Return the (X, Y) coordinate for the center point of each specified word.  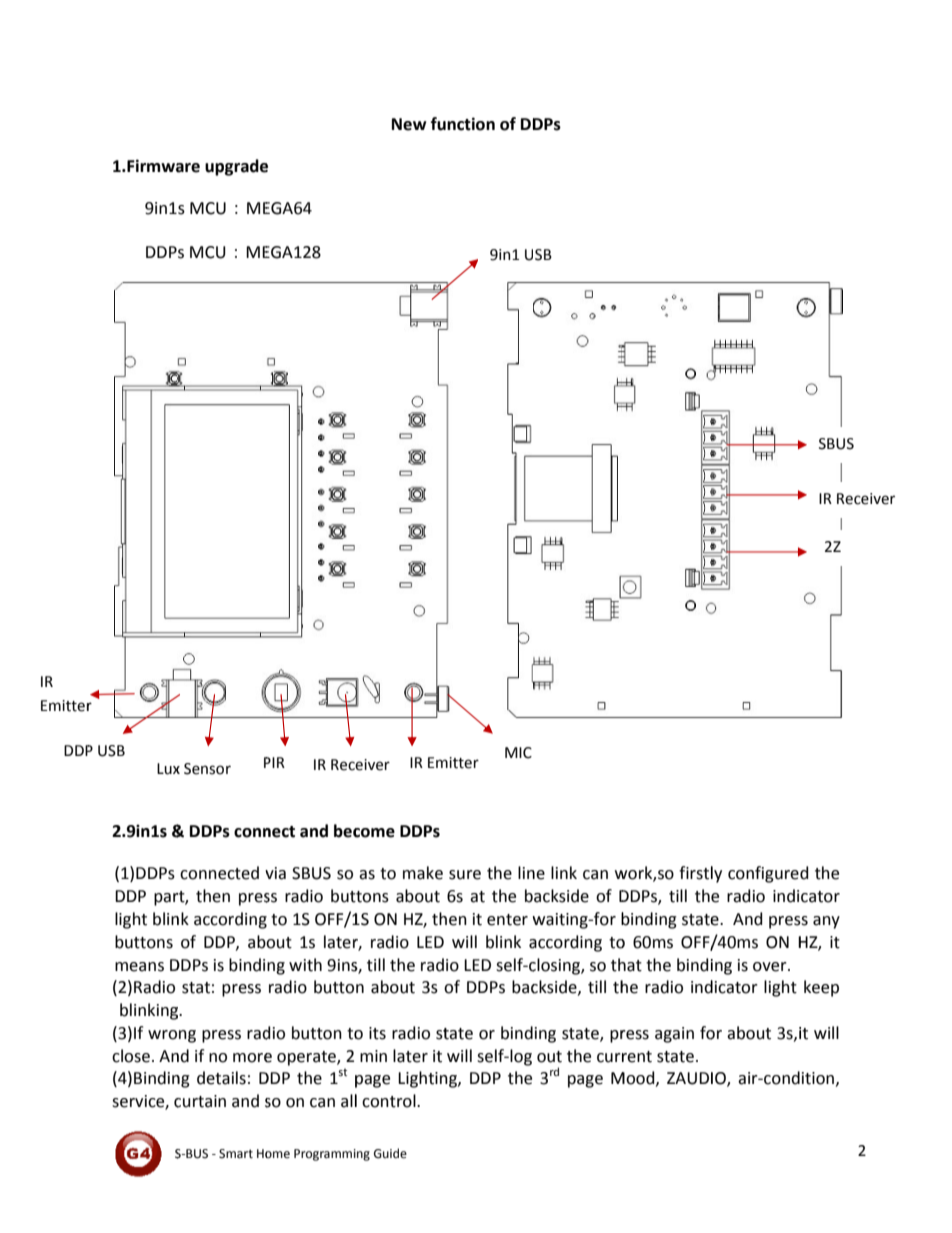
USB (111, 751)
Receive (863, 499)
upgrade (236, 167)
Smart (236, 1154)
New (409, 124)
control (390, 1101)
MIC (518, 753)
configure (763, 874)
